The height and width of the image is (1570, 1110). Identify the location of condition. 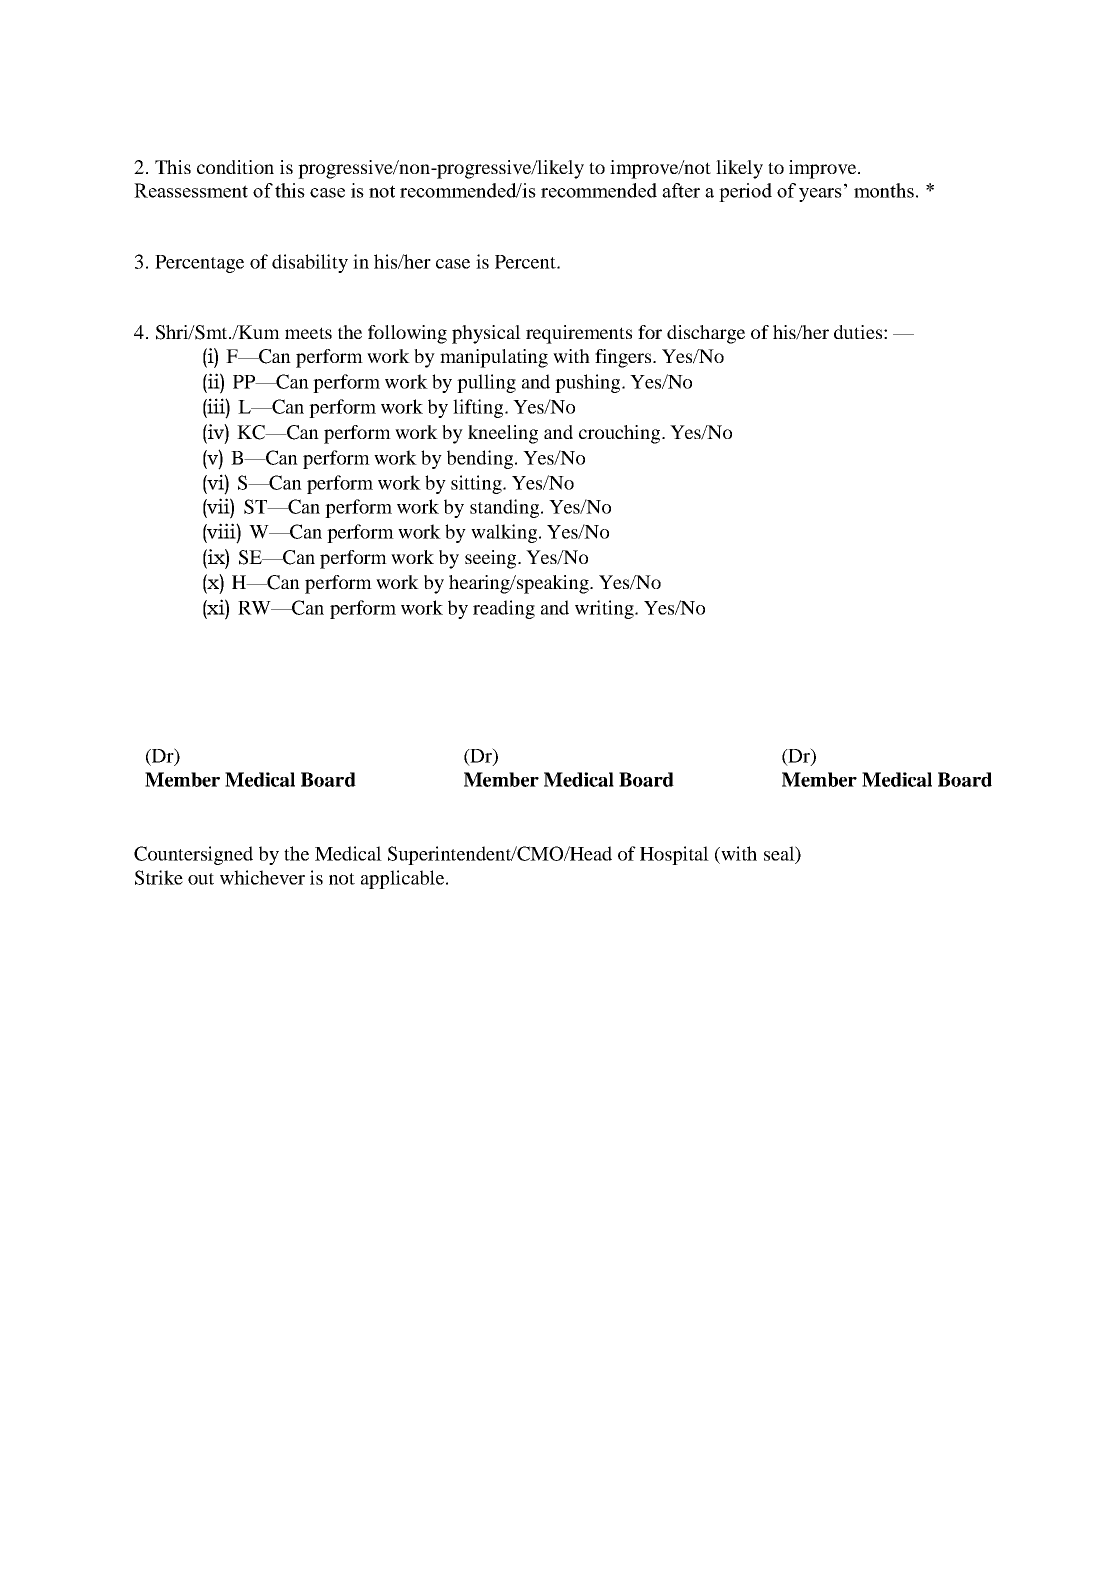
(235, 167).
